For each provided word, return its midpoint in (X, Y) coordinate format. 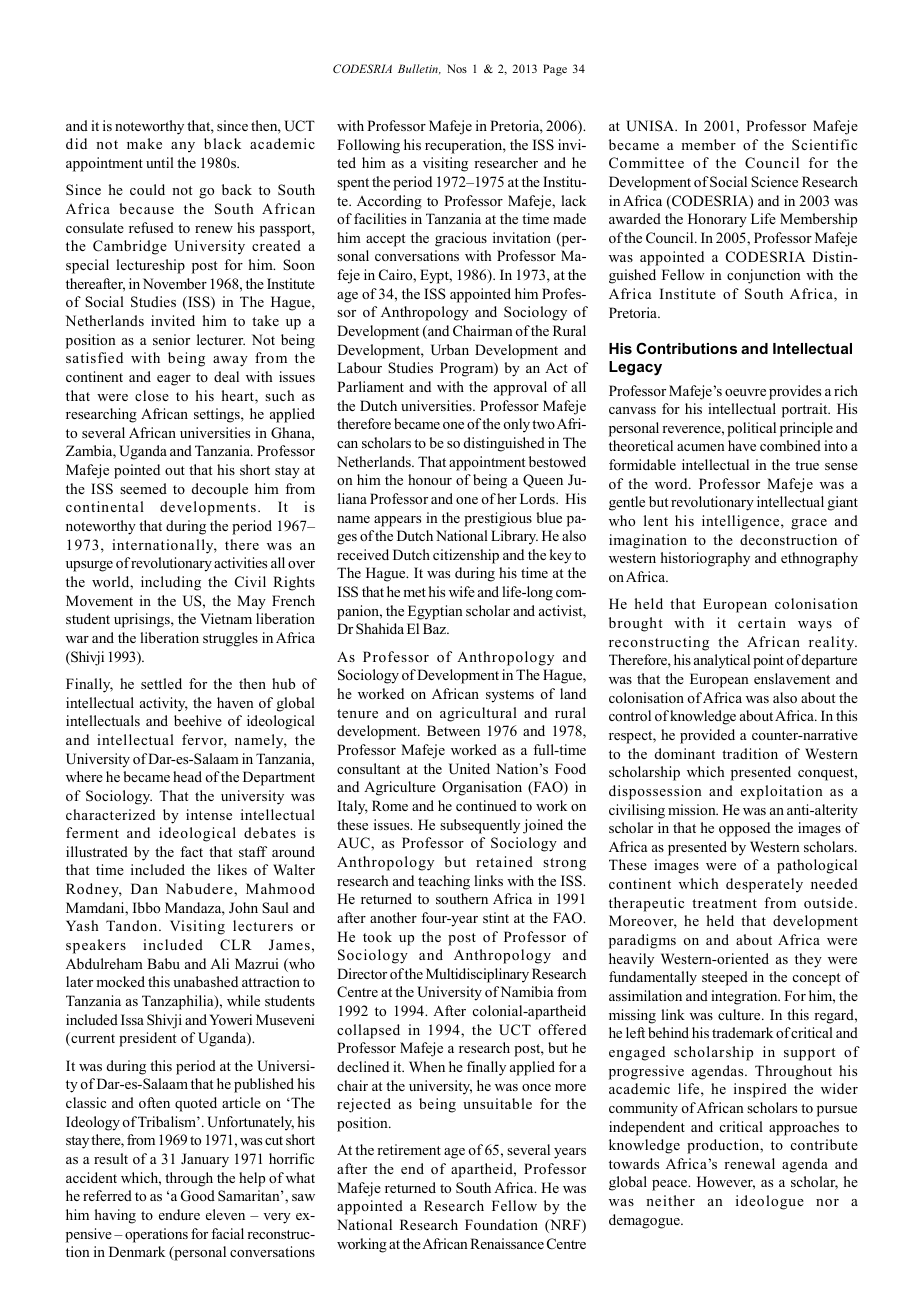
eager (174, 380)
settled (161, 683)
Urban (450, 350)
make (144, 143)
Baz (435, 628)
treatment (724, 903)
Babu (163, 963)
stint (496, 917)
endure (179, 1214)
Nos (457, 68)
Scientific (824, 144)
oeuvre (745, 392)
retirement (409, 1149)
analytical (722, 661)
